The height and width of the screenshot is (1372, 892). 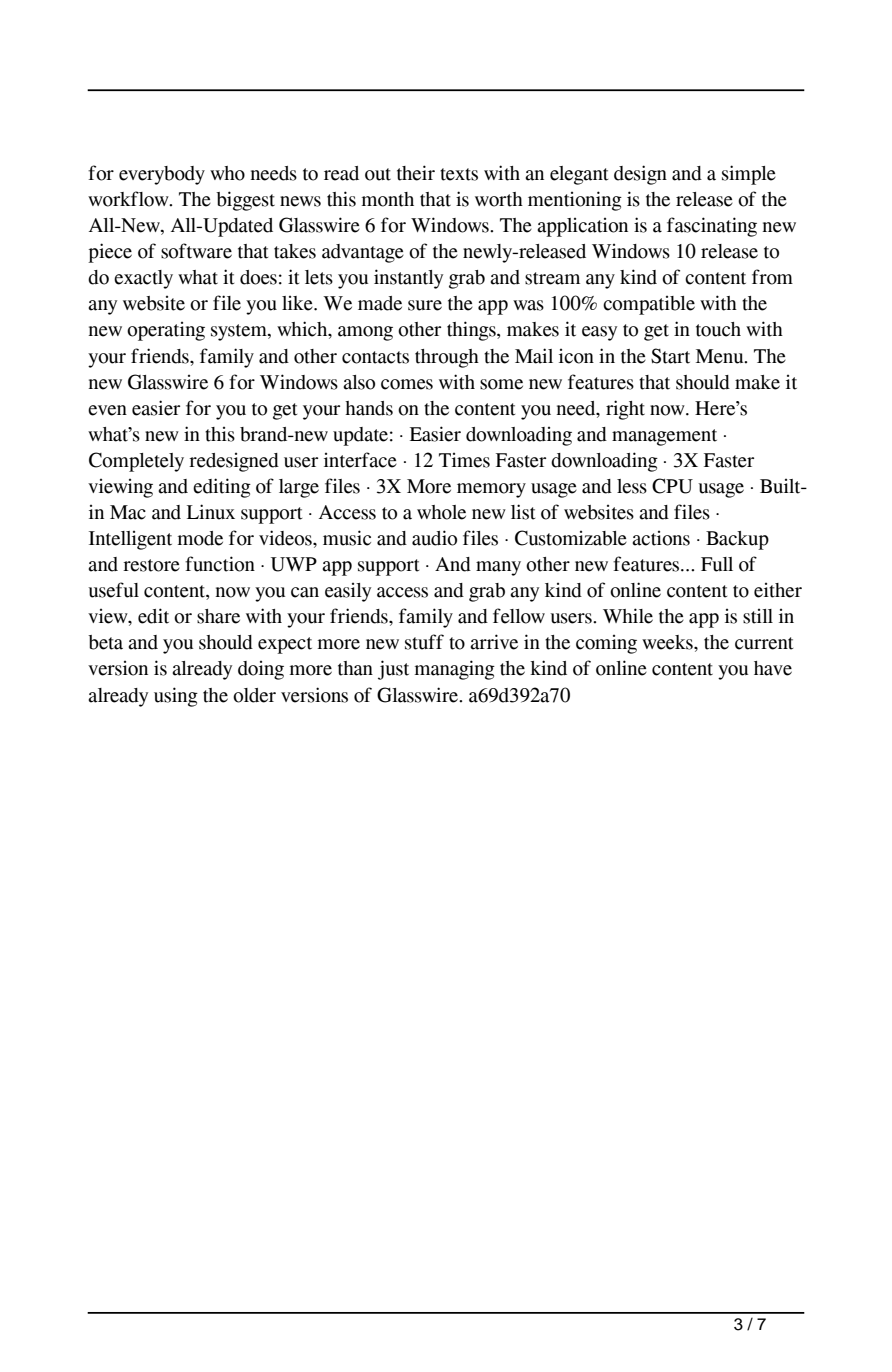 I want to click on texts, so click(x=459, y=174).
